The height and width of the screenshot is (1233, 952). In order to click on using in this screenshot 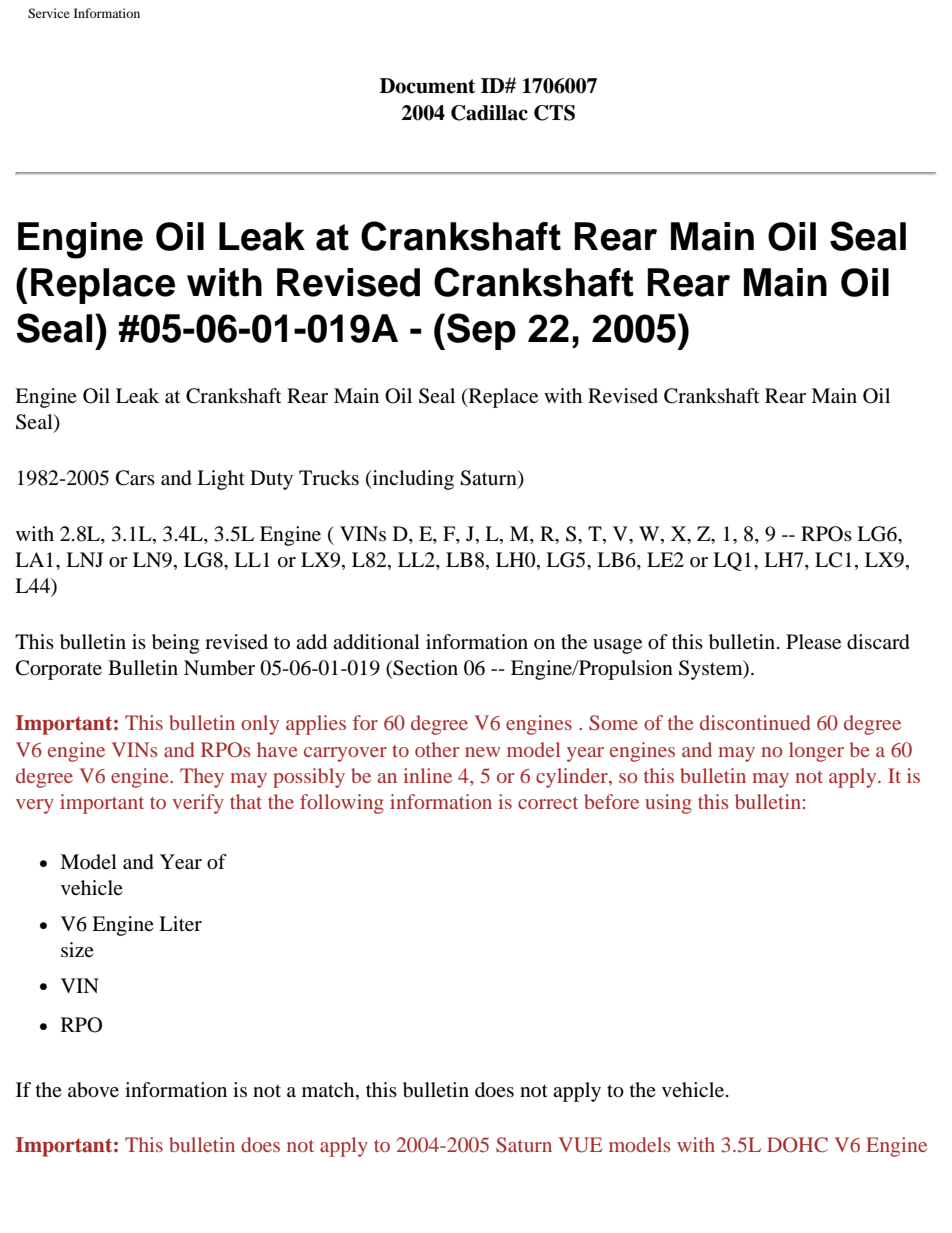, I will do `click(668, 804)`.
